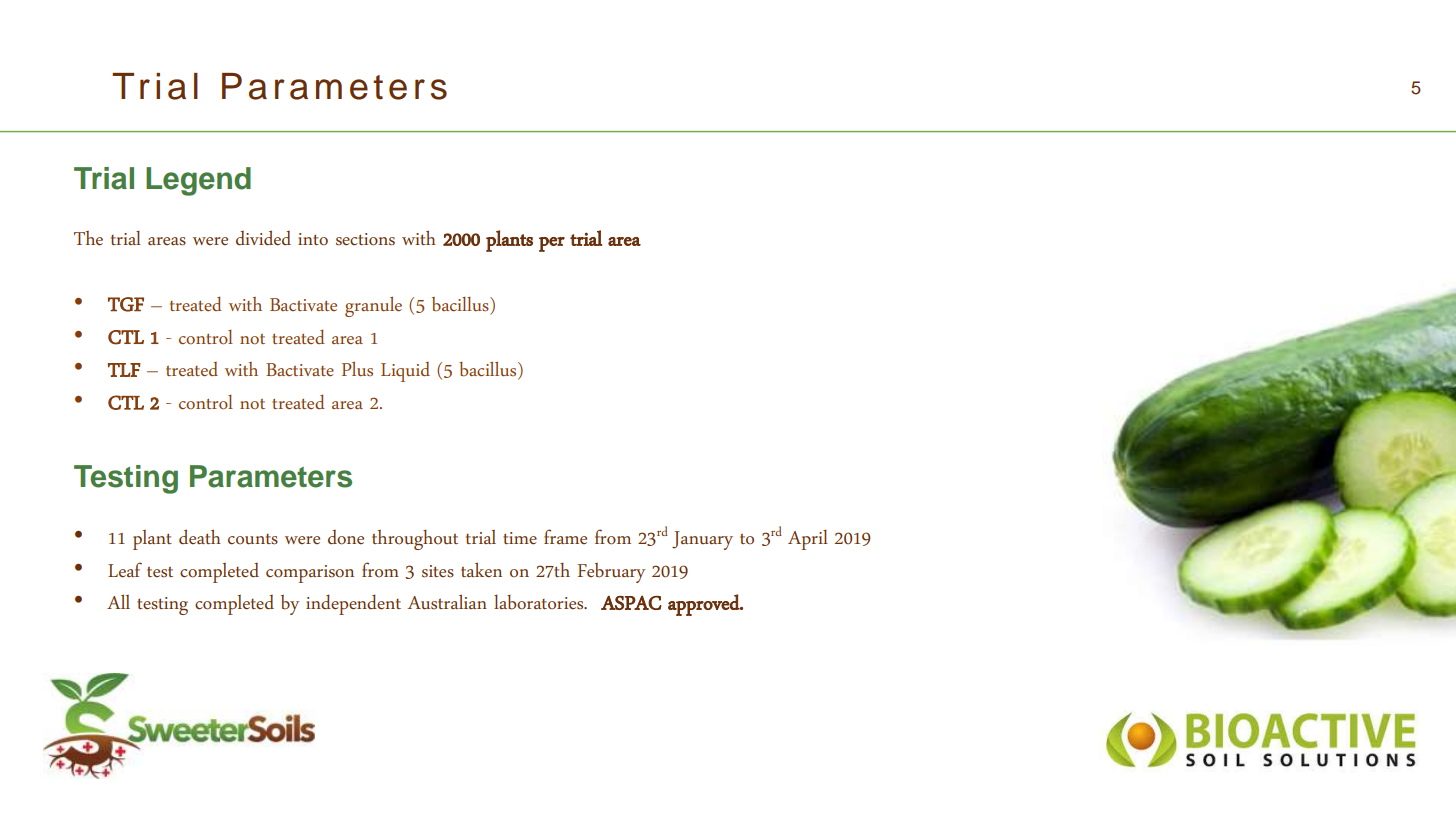 The image size is (1456, 819). I want to click on TGF, so click(126, 304).
